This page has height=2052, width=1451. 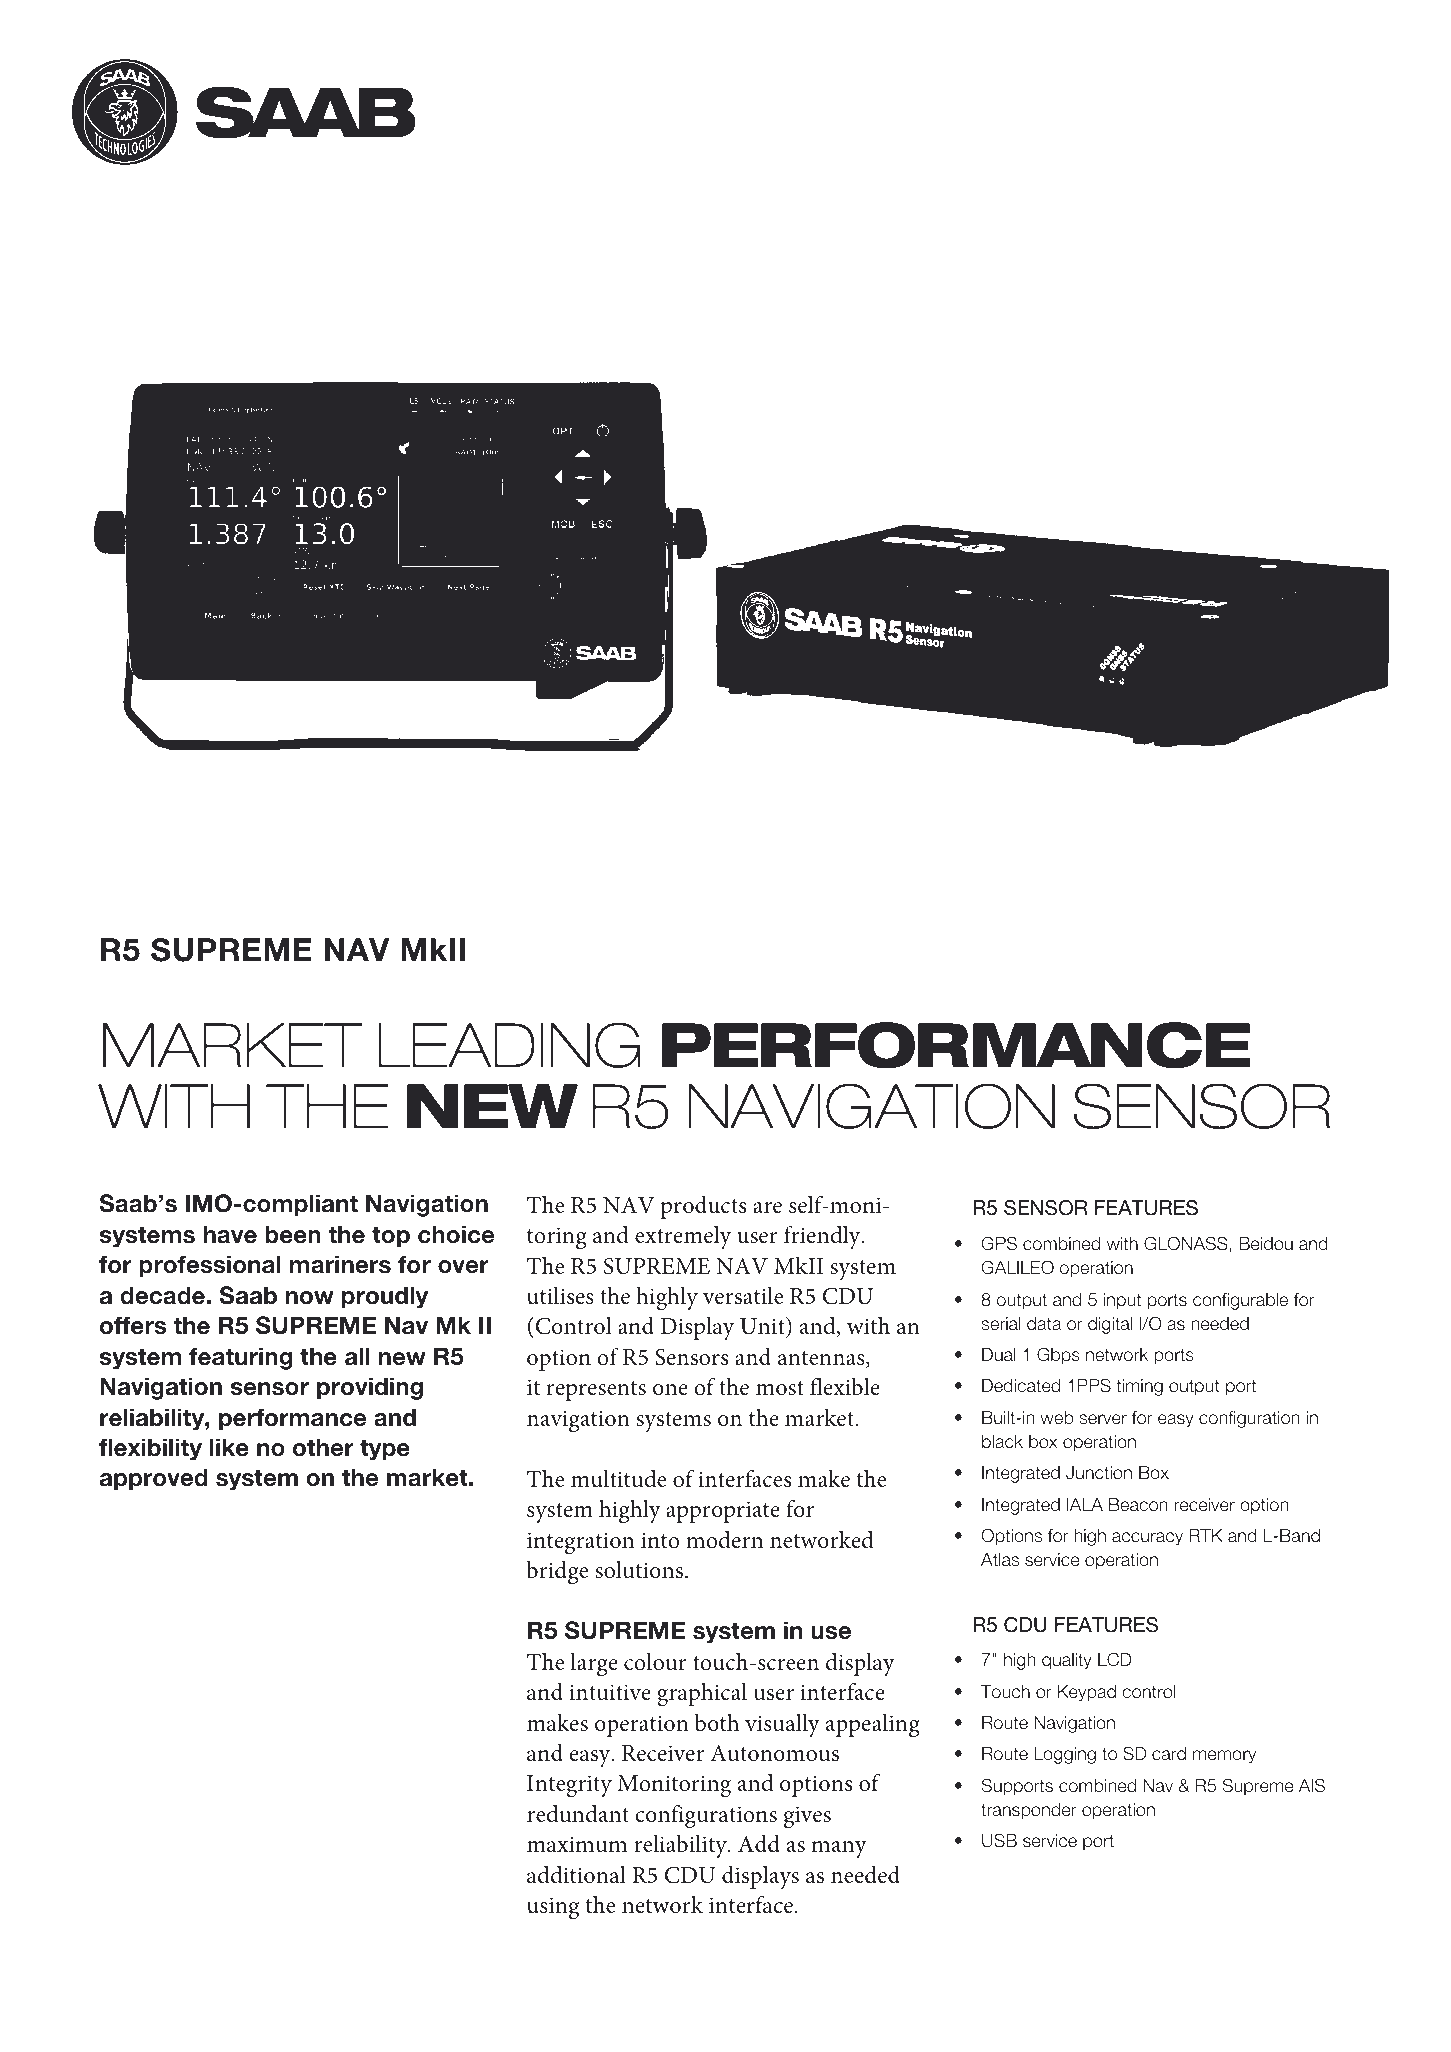 I want to click on LCD, so click(x=1115, y=1659).
